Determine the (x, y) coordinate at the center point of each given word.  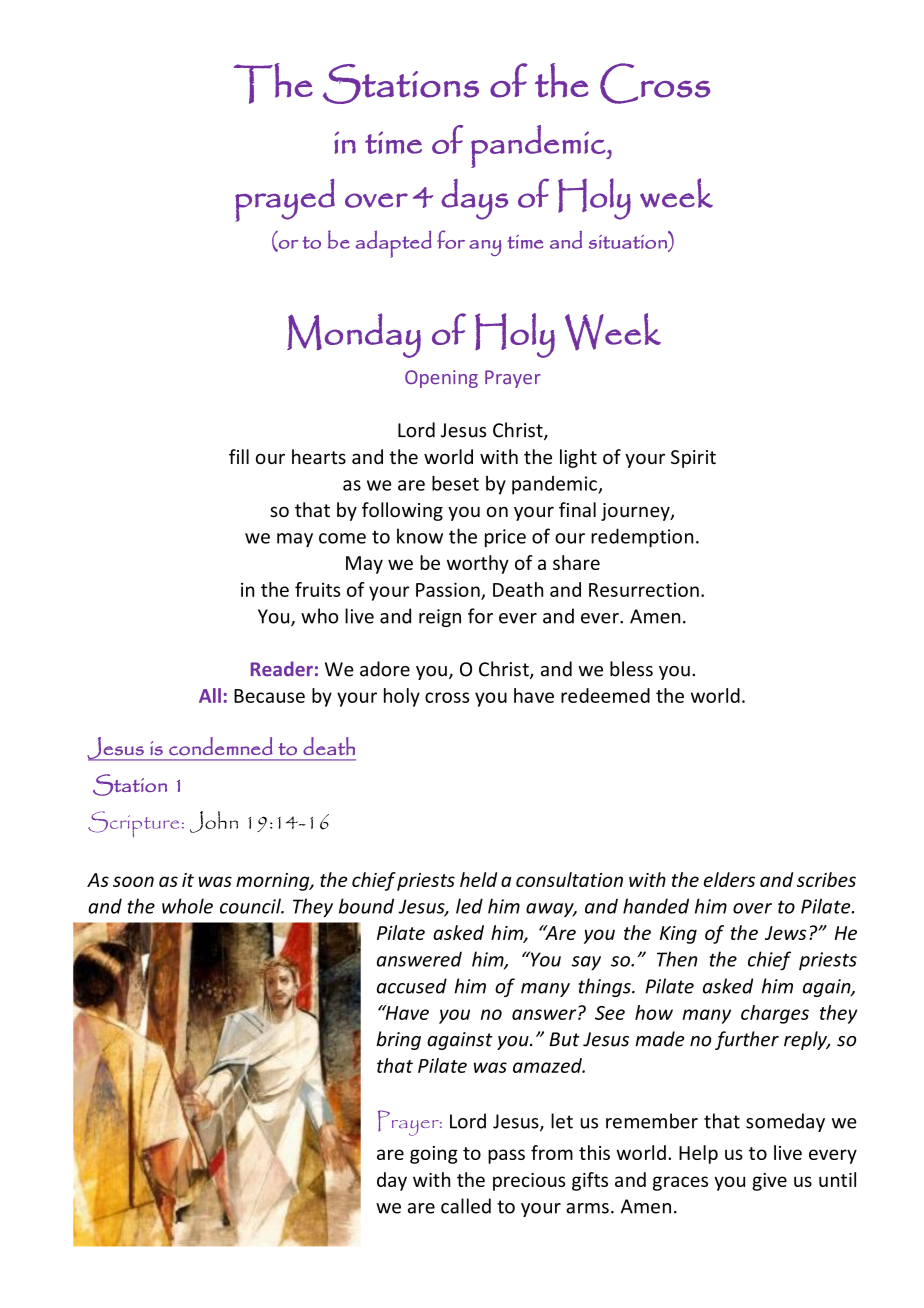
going (434, 1155)
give (769, 1182)
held (478, 879)
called (466, 1206)
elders (729, 879)
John (214, 822)
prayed (285, 200)
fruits (317, 589)
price (505, 538)
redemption (642, 538)
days (474, 199)
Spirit (693, 459)
